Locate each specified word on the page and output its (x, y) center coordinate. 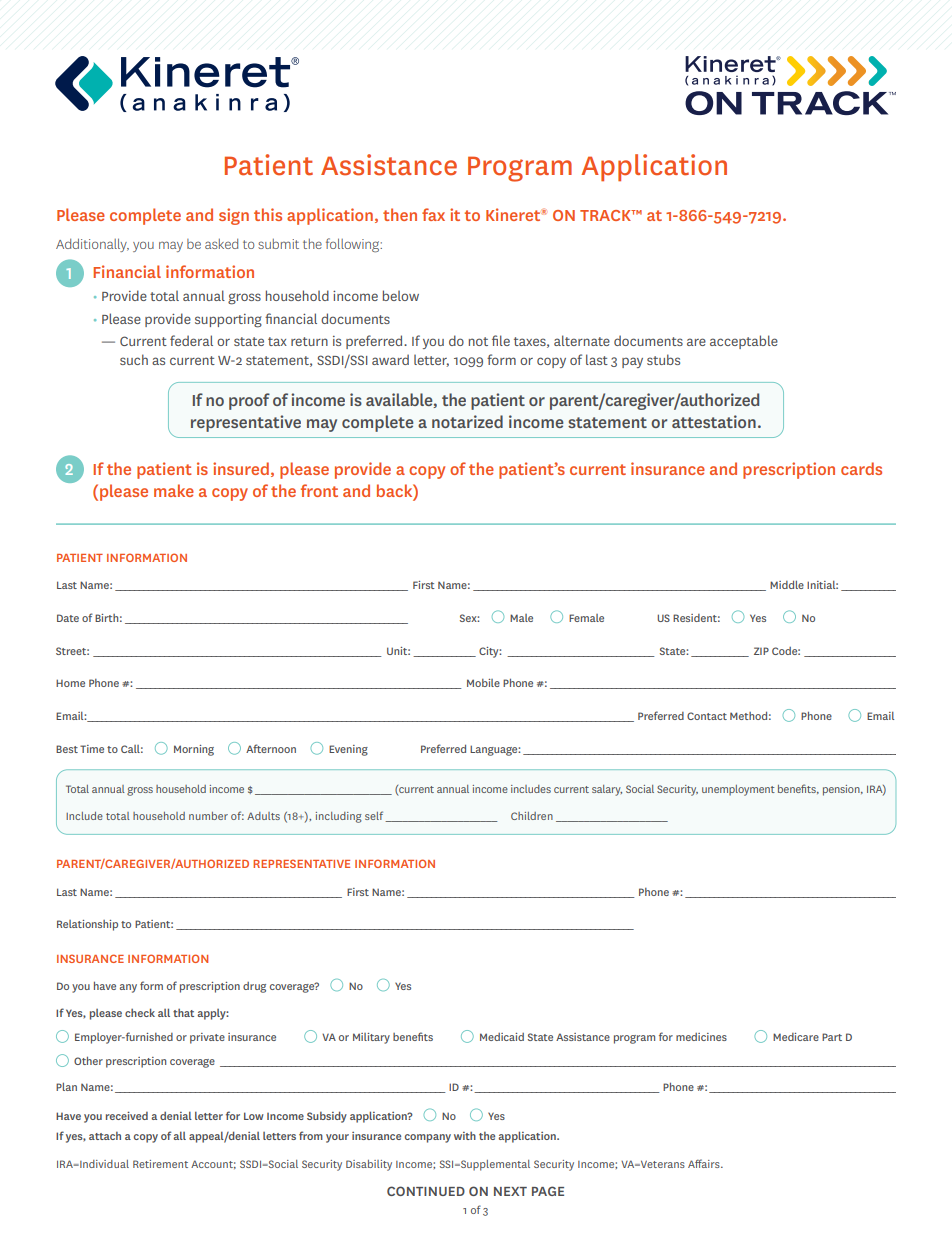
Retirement (160, 1164)
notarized (467, 421)
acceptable (744, 342)
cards (861, 468)
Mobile (483, 683)
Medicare (796, 1037)
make (174, 490)
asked (221, 244)
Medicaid (502, 1037)
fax (433, 214)
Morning (194, 750)
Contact (707, 716)
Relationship (87, 925)
